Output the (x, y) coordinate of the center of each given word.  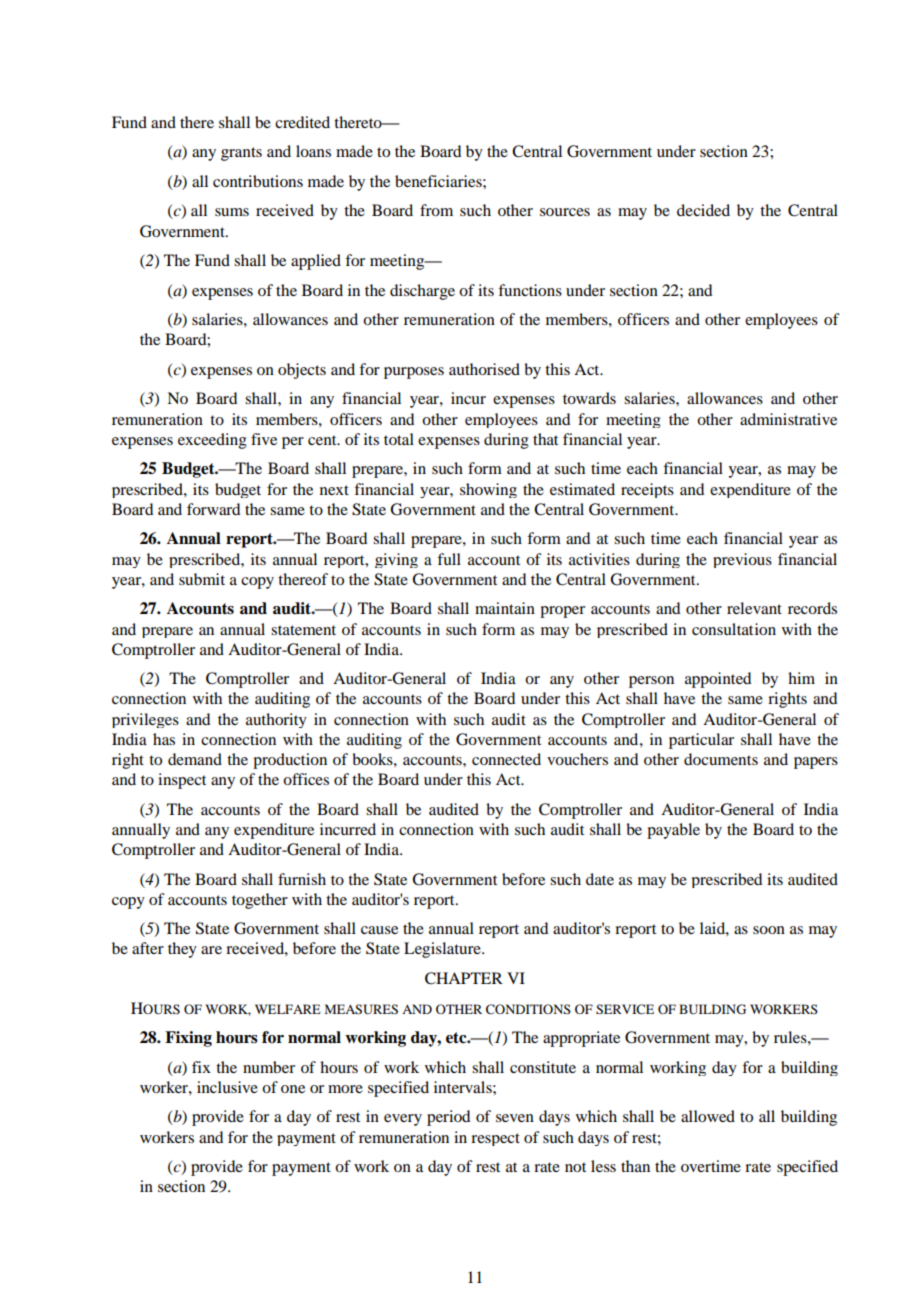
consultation (734, 629)
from (436, 210)
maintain (505, 608)
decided (703, 210)
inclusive (227, 1087)
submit (202, 579)
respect (495, 1139)
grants (241, 154)
